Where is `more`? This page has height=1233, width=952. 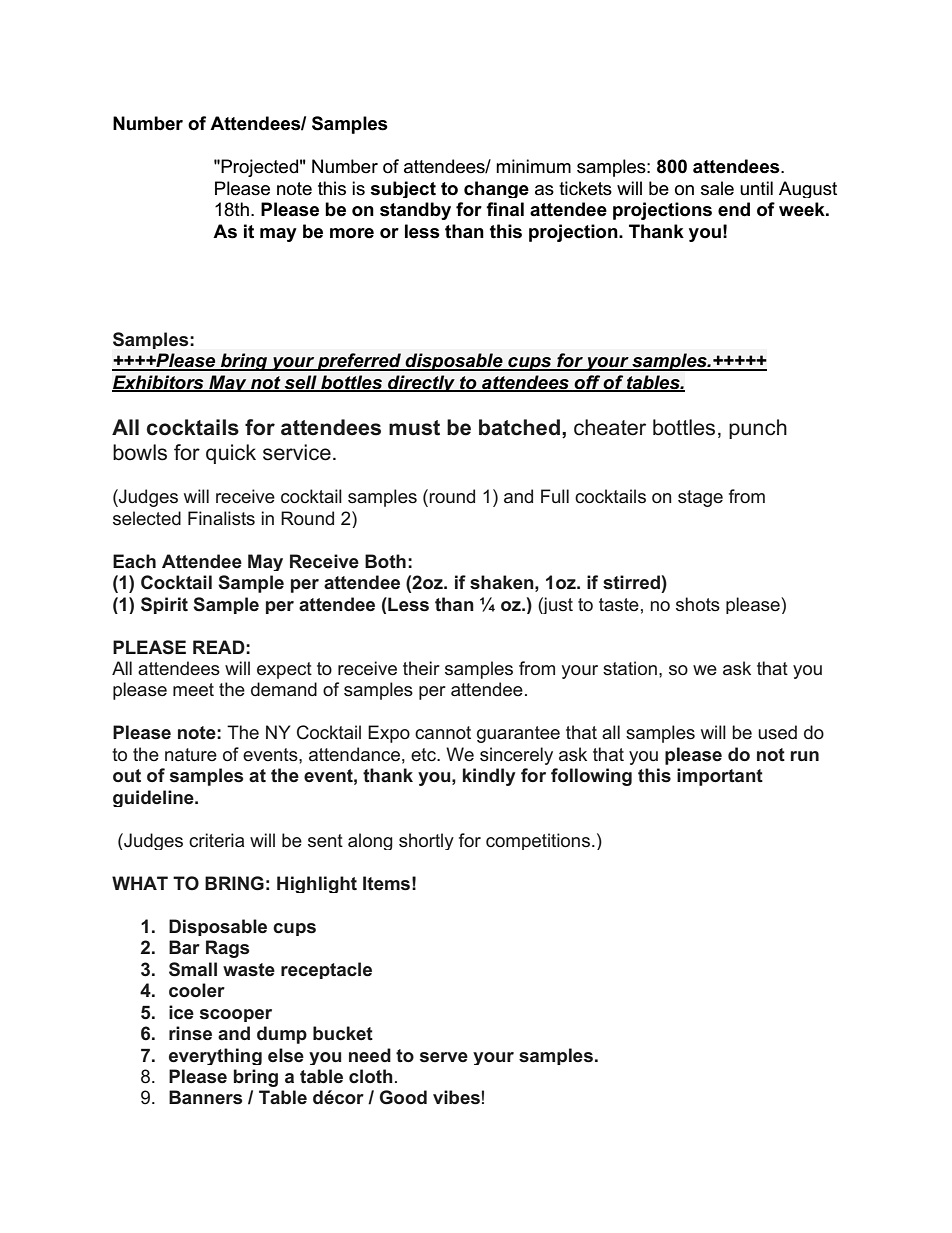
more is located at coordinates (352, 233).
